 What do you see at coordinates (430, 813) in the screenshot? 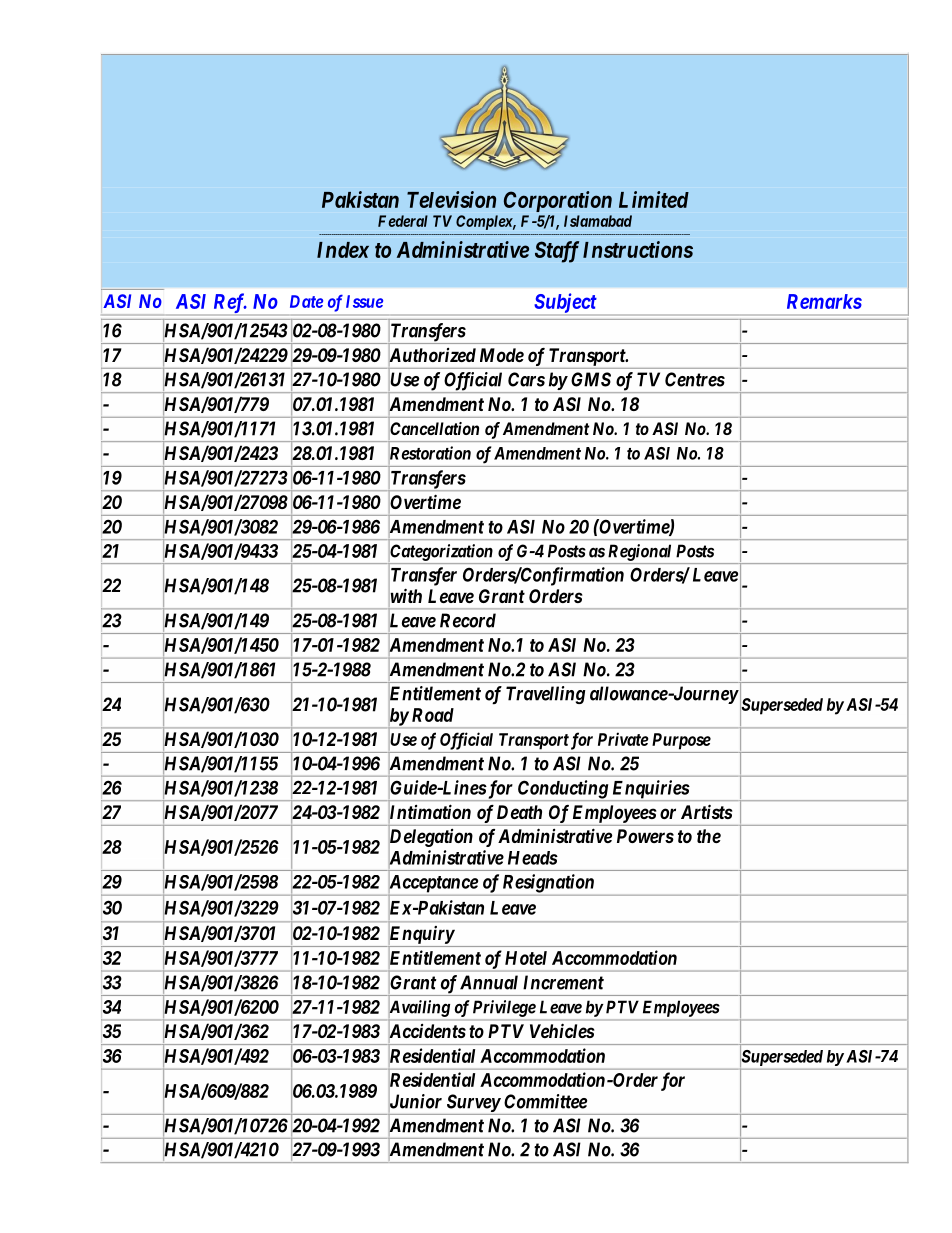
I see `Intimation` at bounding box center [430, 813].
